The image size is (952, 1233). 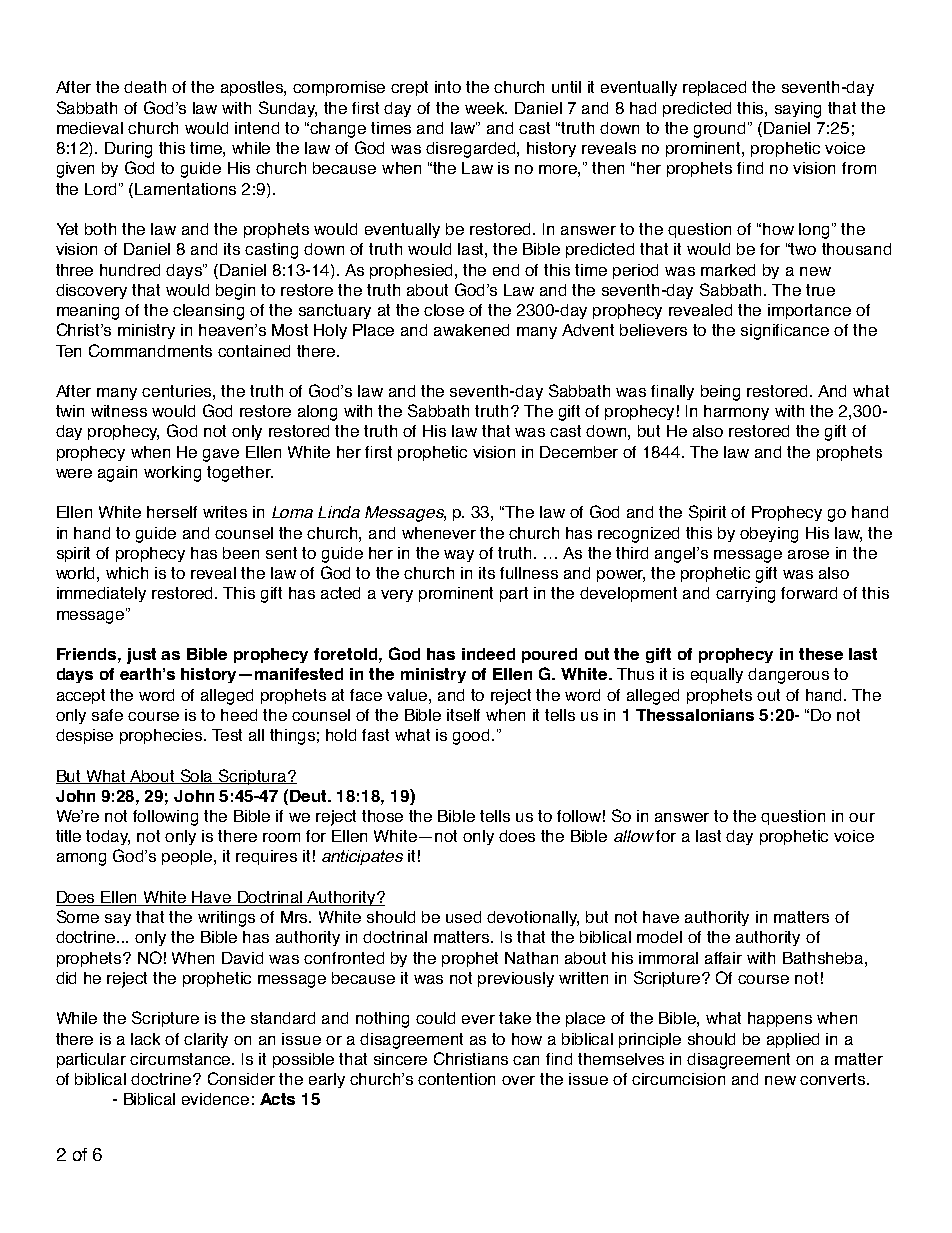 What do you see at coordinates (459, 556) in the screenshot?
I see `way` at bounding box center [459, 556].
